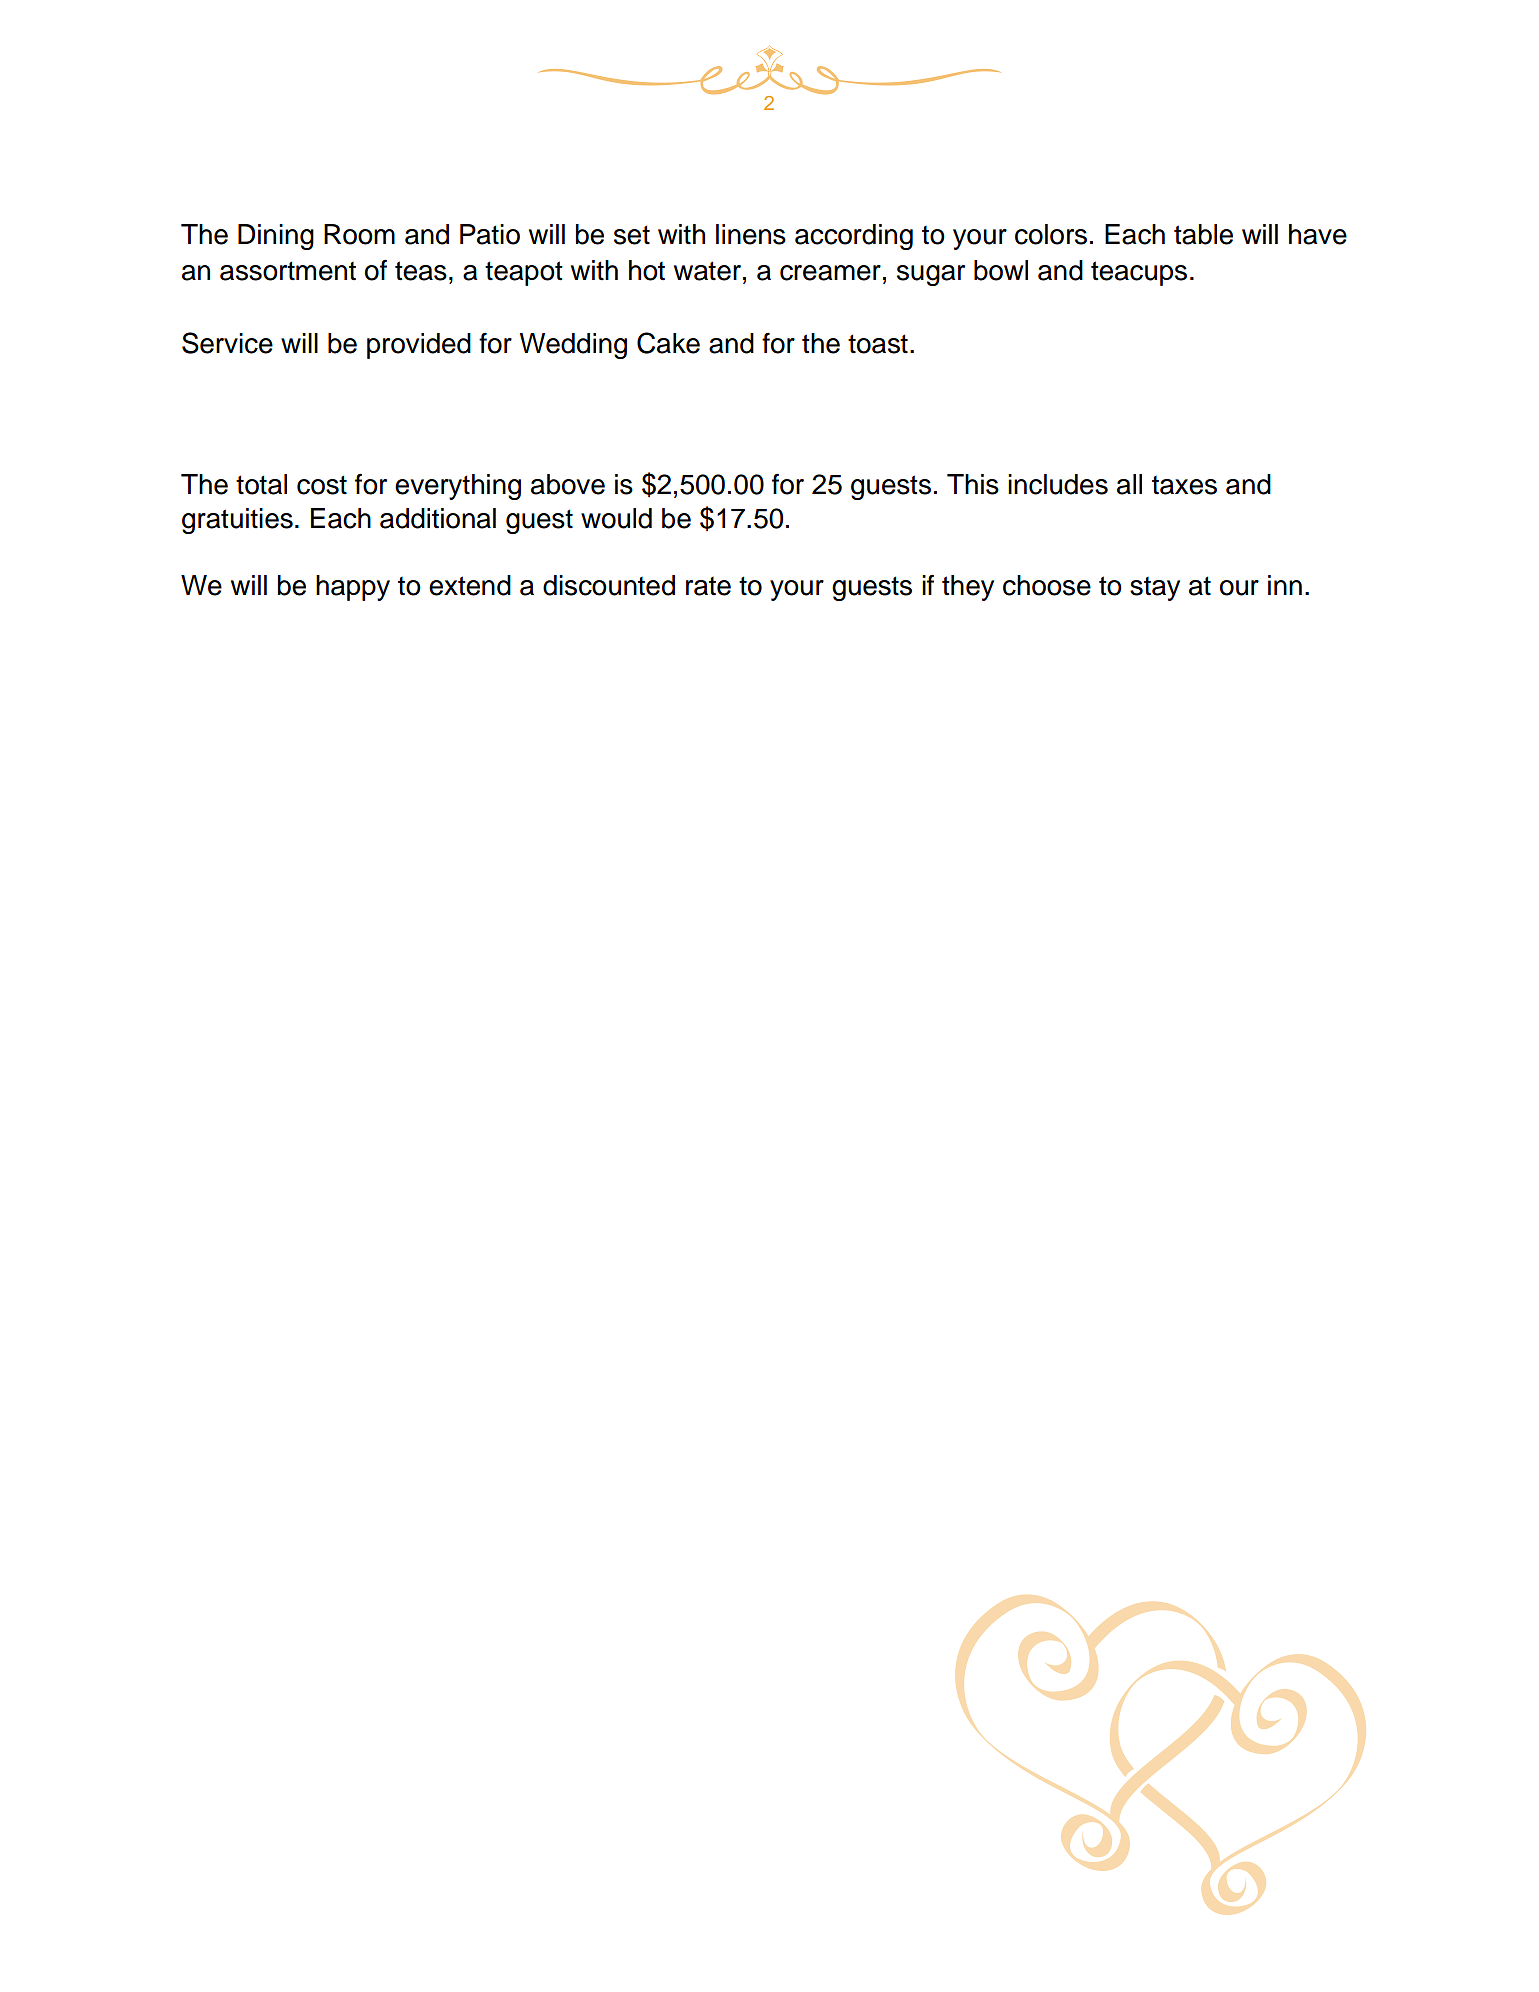  Describe the element at coordinates (1129, 484) in the image. I see `all` at that location.
